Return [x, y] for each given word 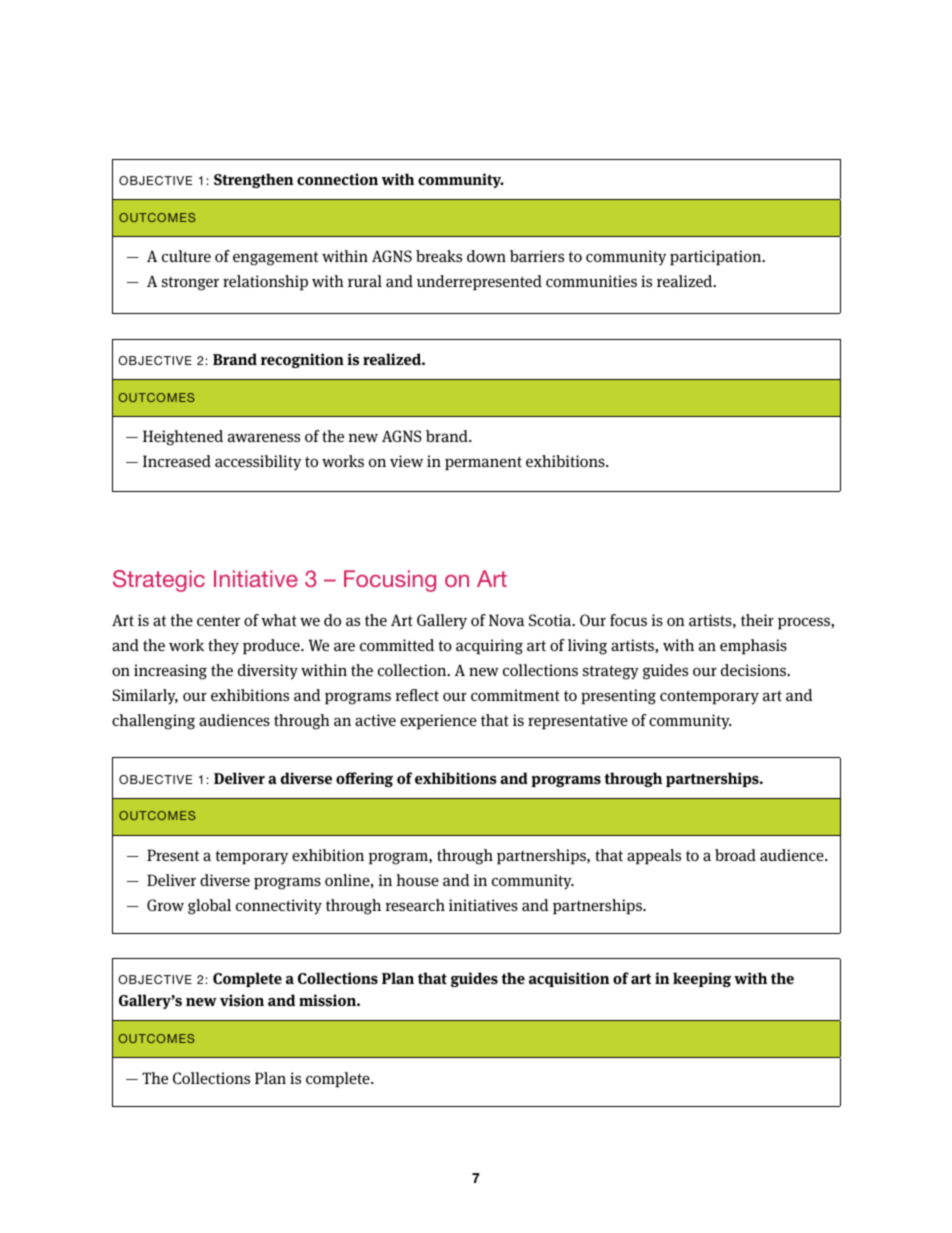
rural [365, 281]
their [757, 620]
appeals [654, 857]
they [223, 647]
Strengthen [253, 180]
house [418, 880]
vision [242, 1000]
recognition [302, 360]
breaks [439, 256]
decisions [755, 670]
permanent [483, 463]
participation [717, 258]
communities [591, 281]
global [209, 907]
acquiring [489, 647]
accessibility [258, 463]
